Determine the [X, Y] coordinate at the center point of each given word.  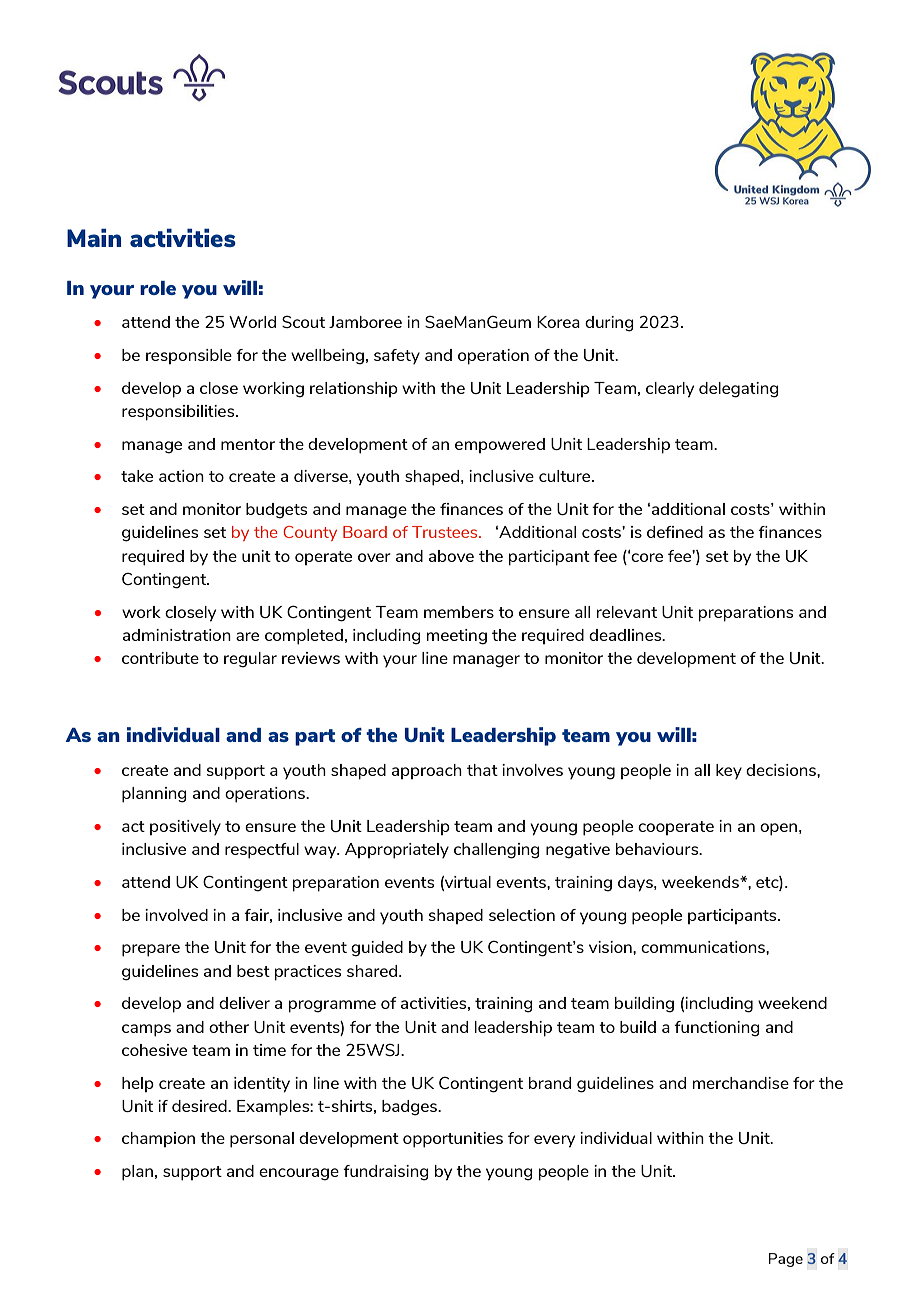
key [729, 771]
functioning [717, 1029]
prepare [151, 950]
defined [675, 532]
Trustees [446, 532]
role [158, 288]
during [609, 324]
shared [373, 971]
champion [158, 1139]
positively [185, 827]
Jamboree [365, 322]
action [181, 476]
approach [427, 771]
